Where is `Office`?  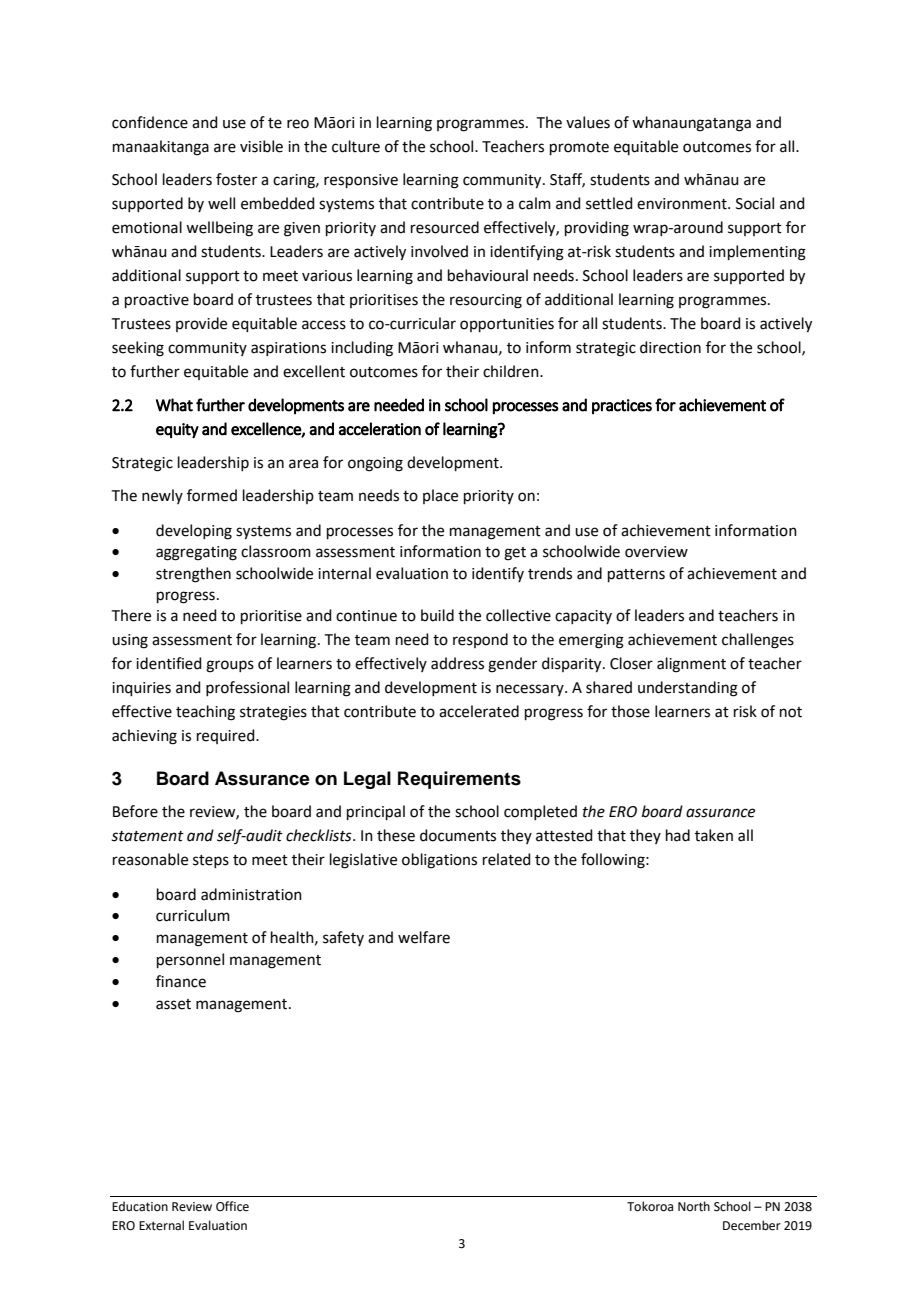 Office is located at coordinates (232, 1206).
